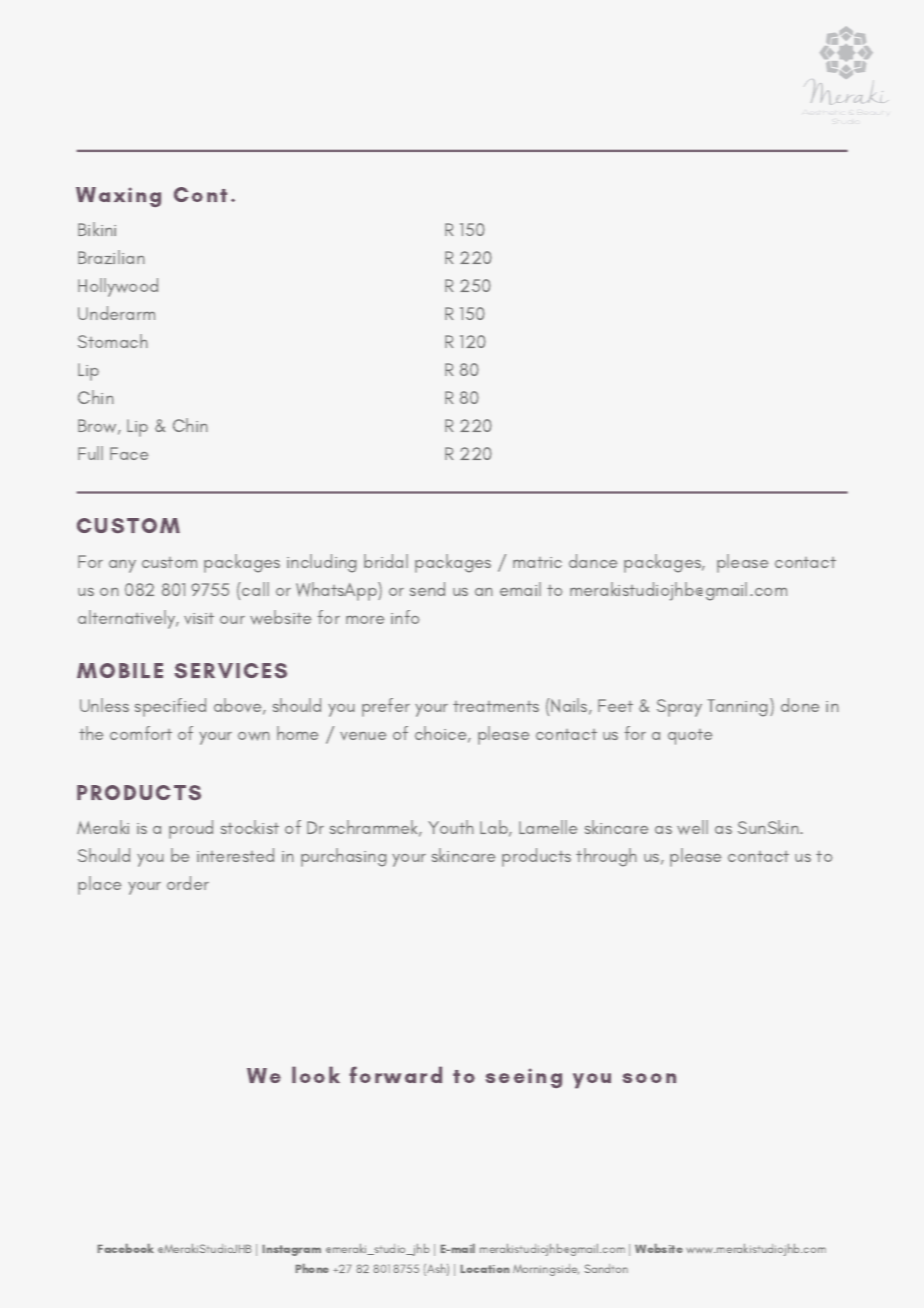  I want to click on Waxing, so click(118, 197).
